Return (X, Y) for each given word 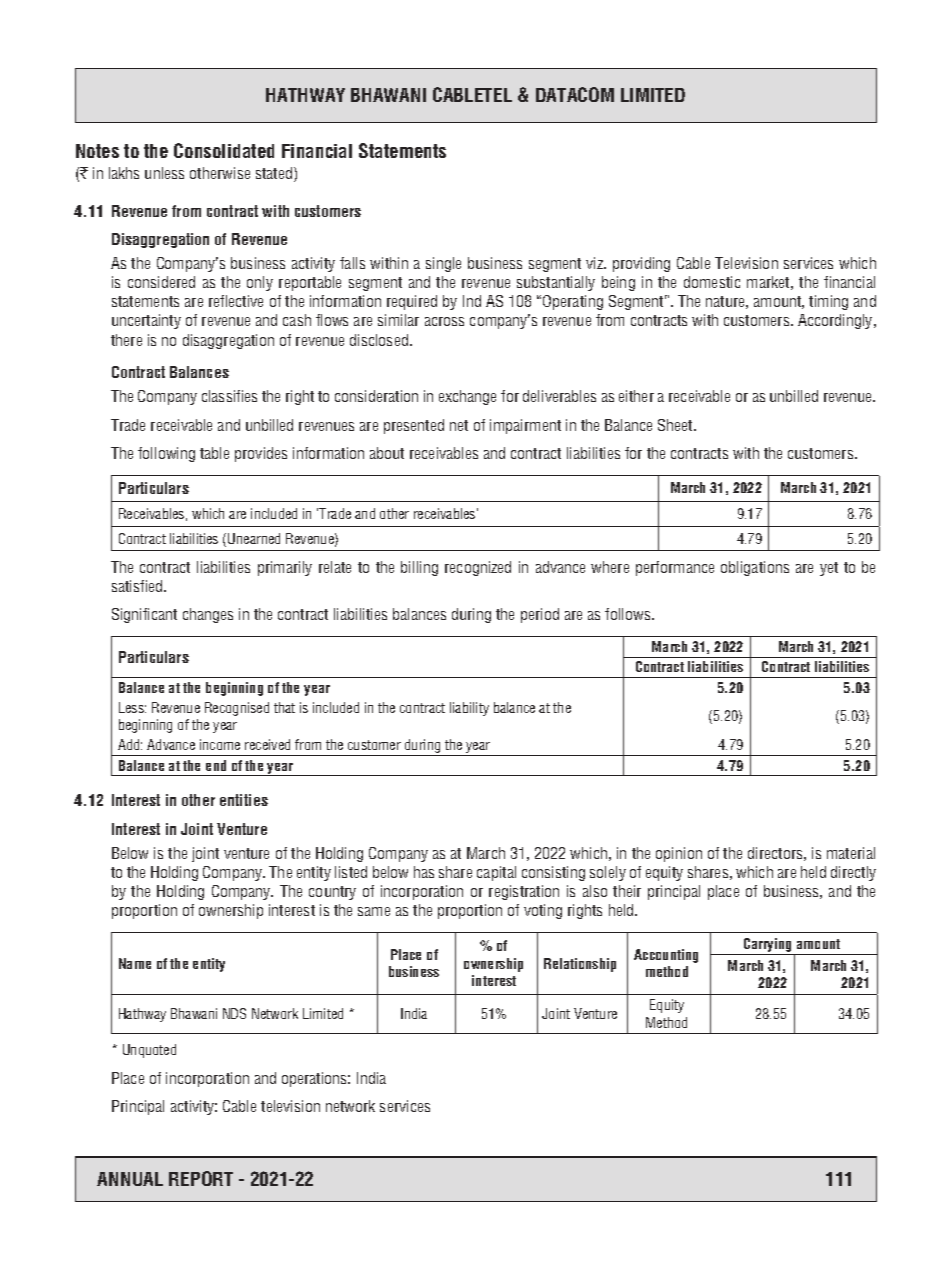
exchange (467, 397)
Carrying (767, 946)
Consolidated (224, 150)
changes (208, 615)
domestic (712, 282)
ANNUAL (130, 1179)
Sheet (676, 425)
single (443, 264)
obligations (755, 568)
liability (469, 709)
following (166, 454)
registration (524, 892)
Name (135, 963)
